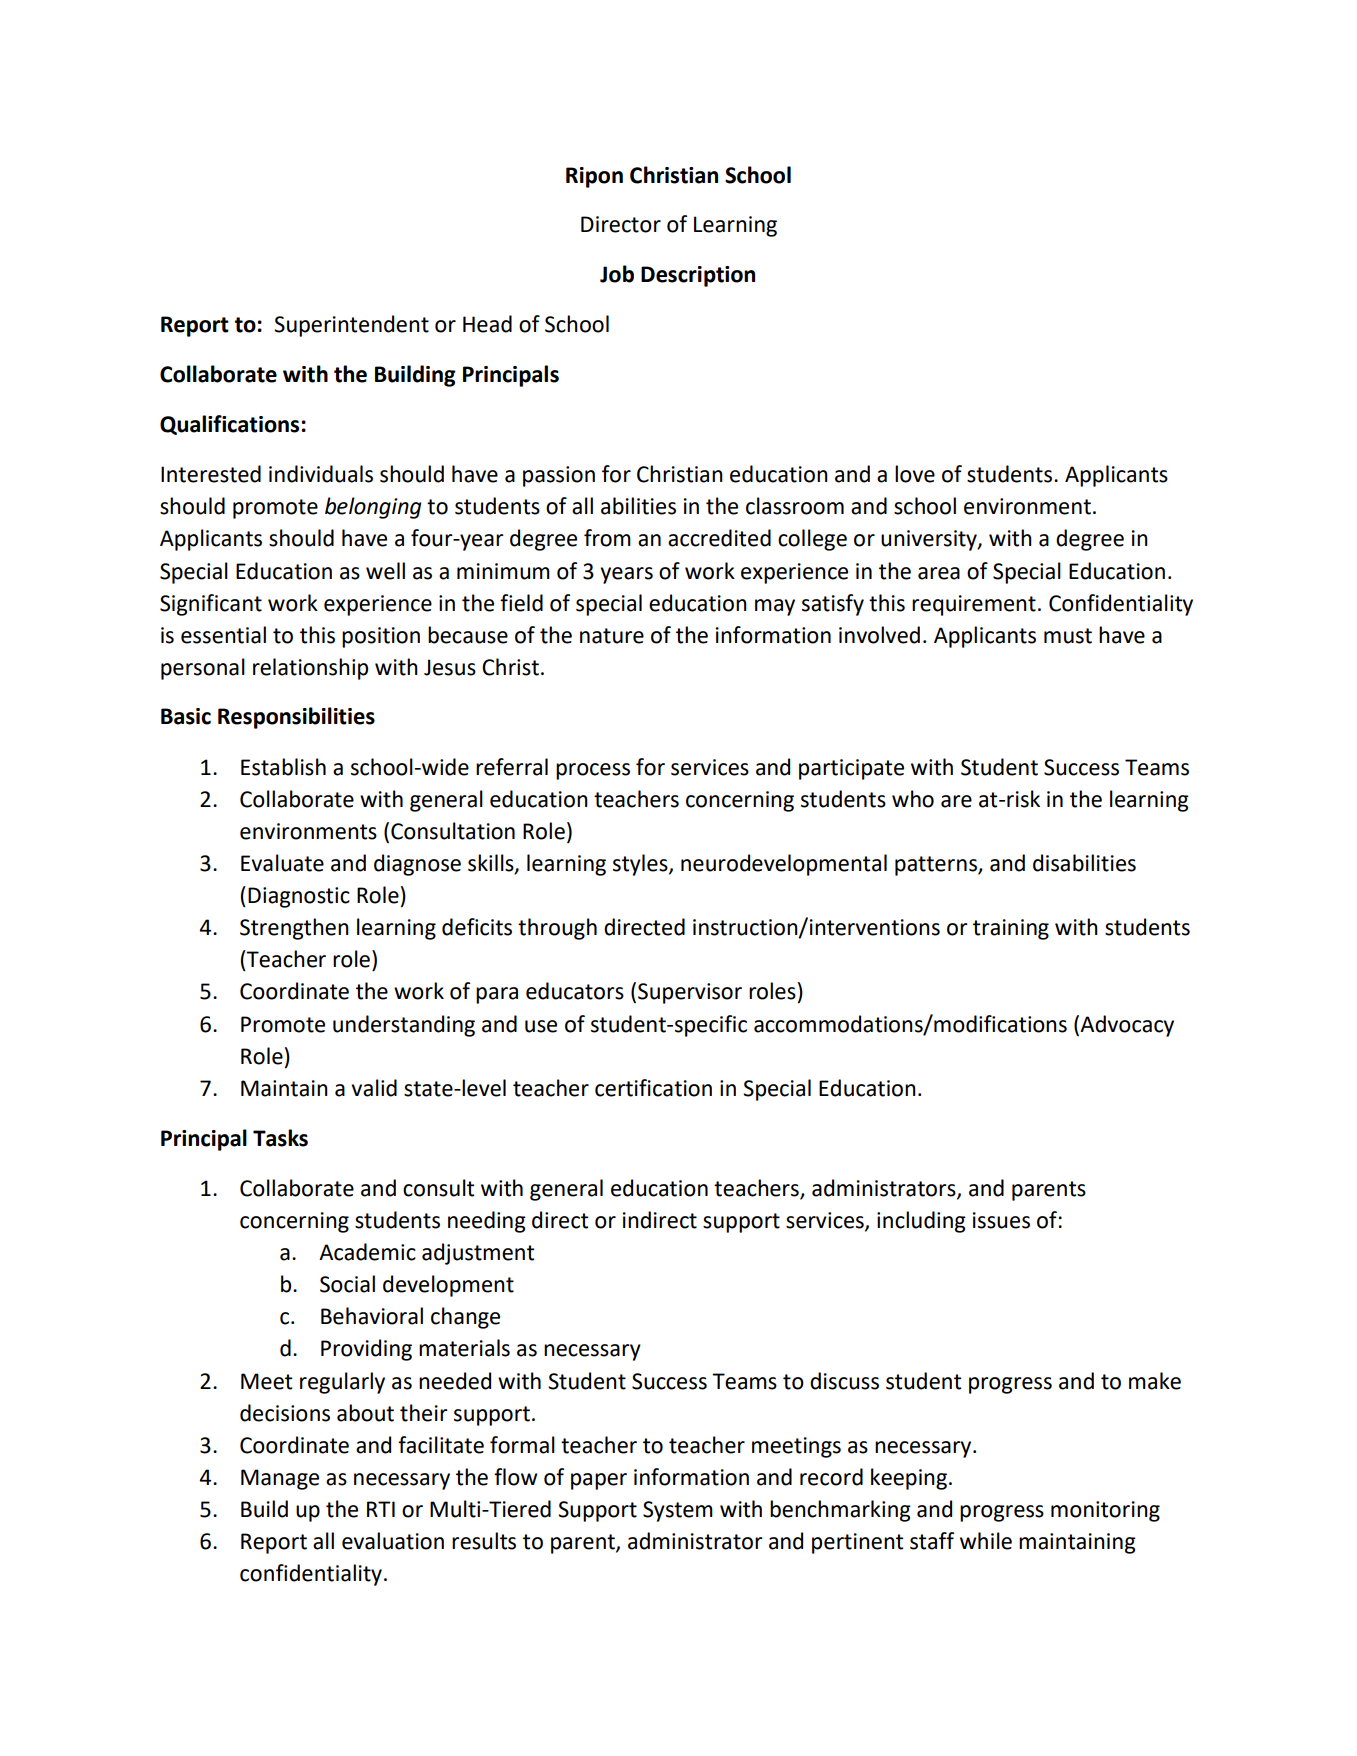  Describe the element at coordinates (280, 1479) in the page. I see `Manage` at that location.
